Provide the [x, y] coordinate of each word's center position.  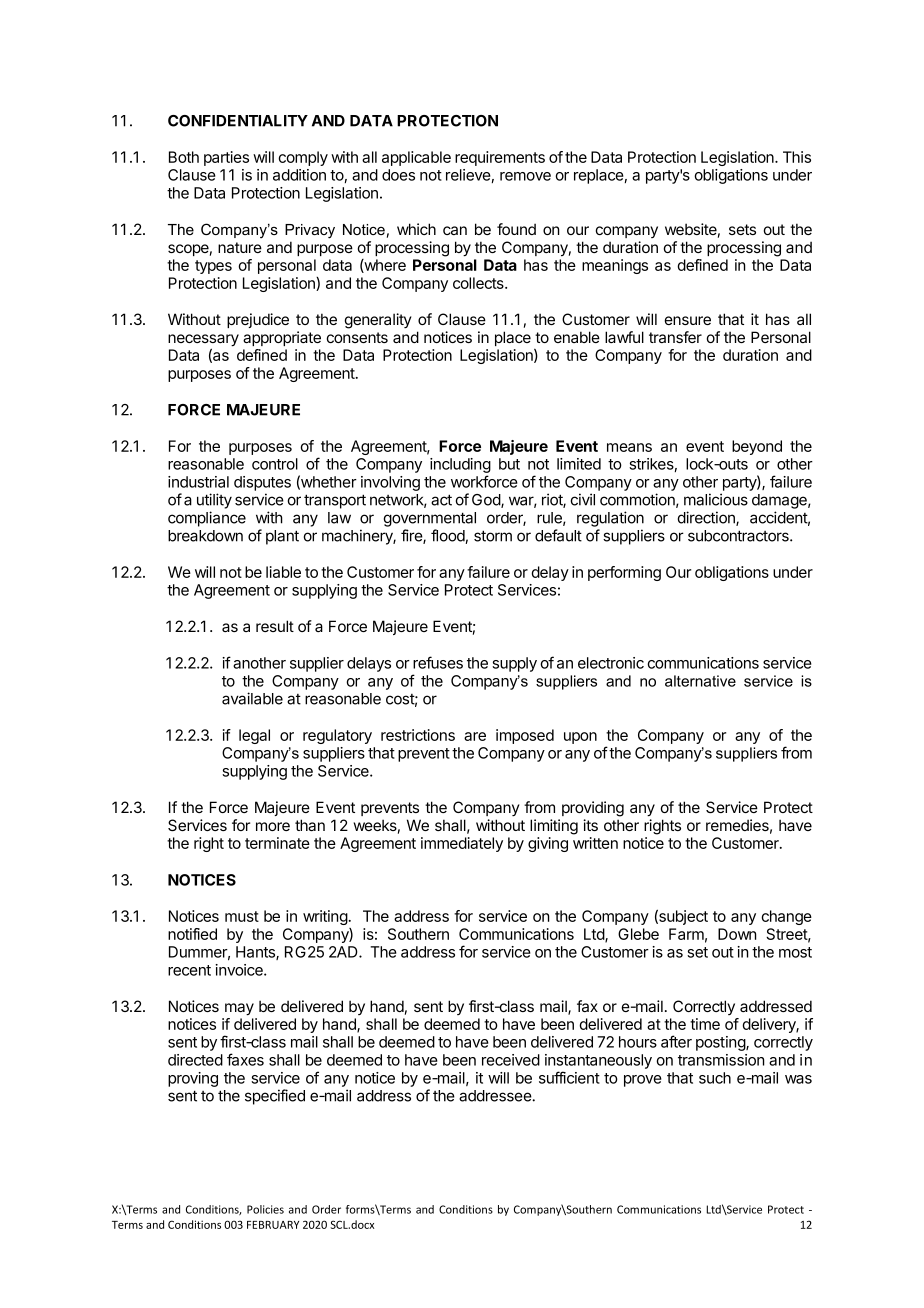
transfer [675, 337]
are [475, 736]
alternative [700, 681]
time [705, 1024]
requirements [500, 158]
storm [493, 536]
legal [254, 736]
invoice [240, 970]
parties [226, 158]
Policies [265, 1209]
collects [479, 283]
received [511, 1060]
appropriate [282, 338]
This [797, 157]
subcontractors [739, 536]
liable [283, 572]
